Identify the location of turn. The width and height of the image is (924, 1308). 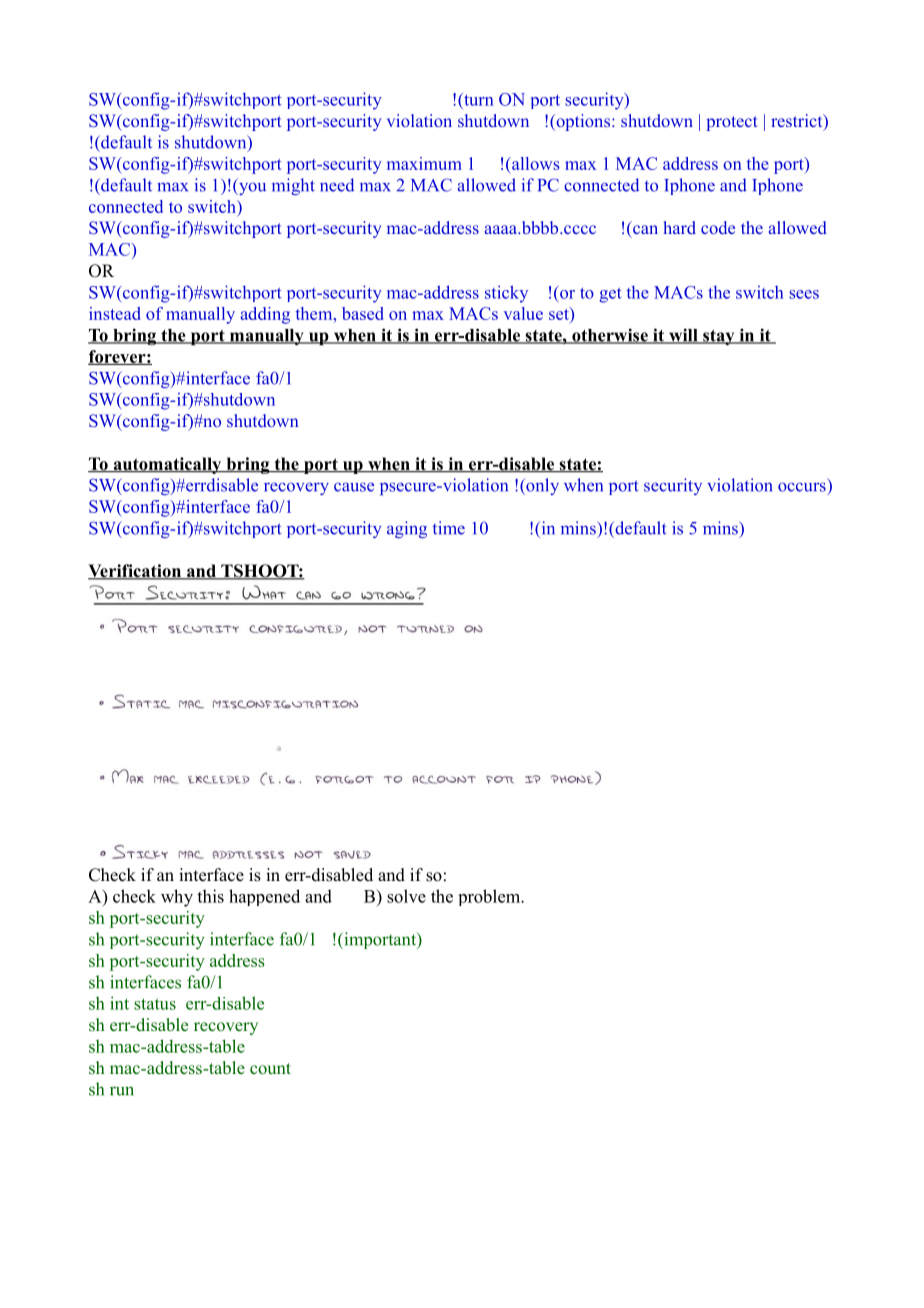
(478, 99).
